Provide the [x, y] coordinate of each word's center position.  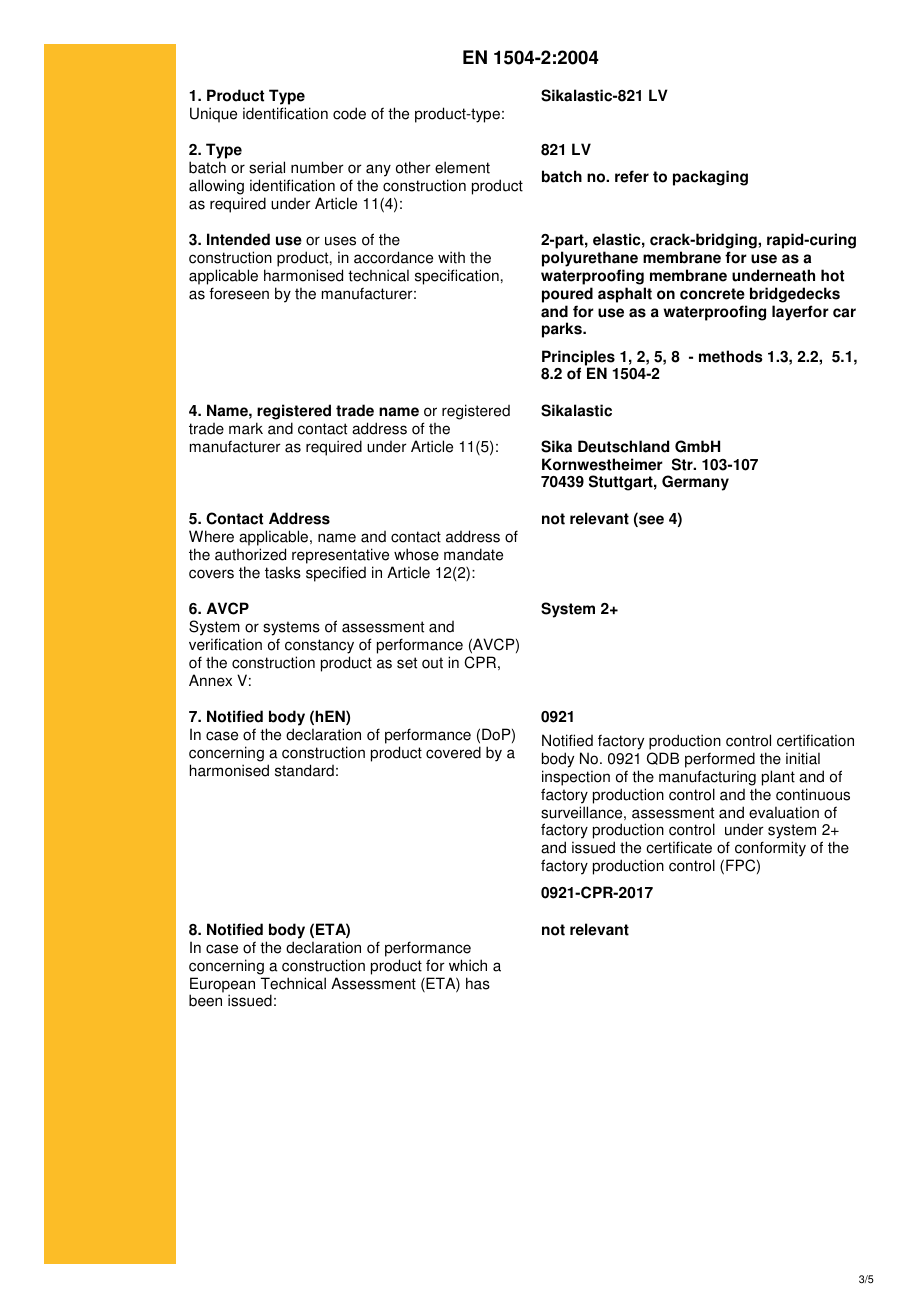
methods [731, 356]
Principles [578, 359]
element [462, 167]
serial [267, 167]
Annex [210, 680]
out [432, 663]
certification [815, 740]
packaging [710, 178]
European [222, 986]
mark [246, 428]
